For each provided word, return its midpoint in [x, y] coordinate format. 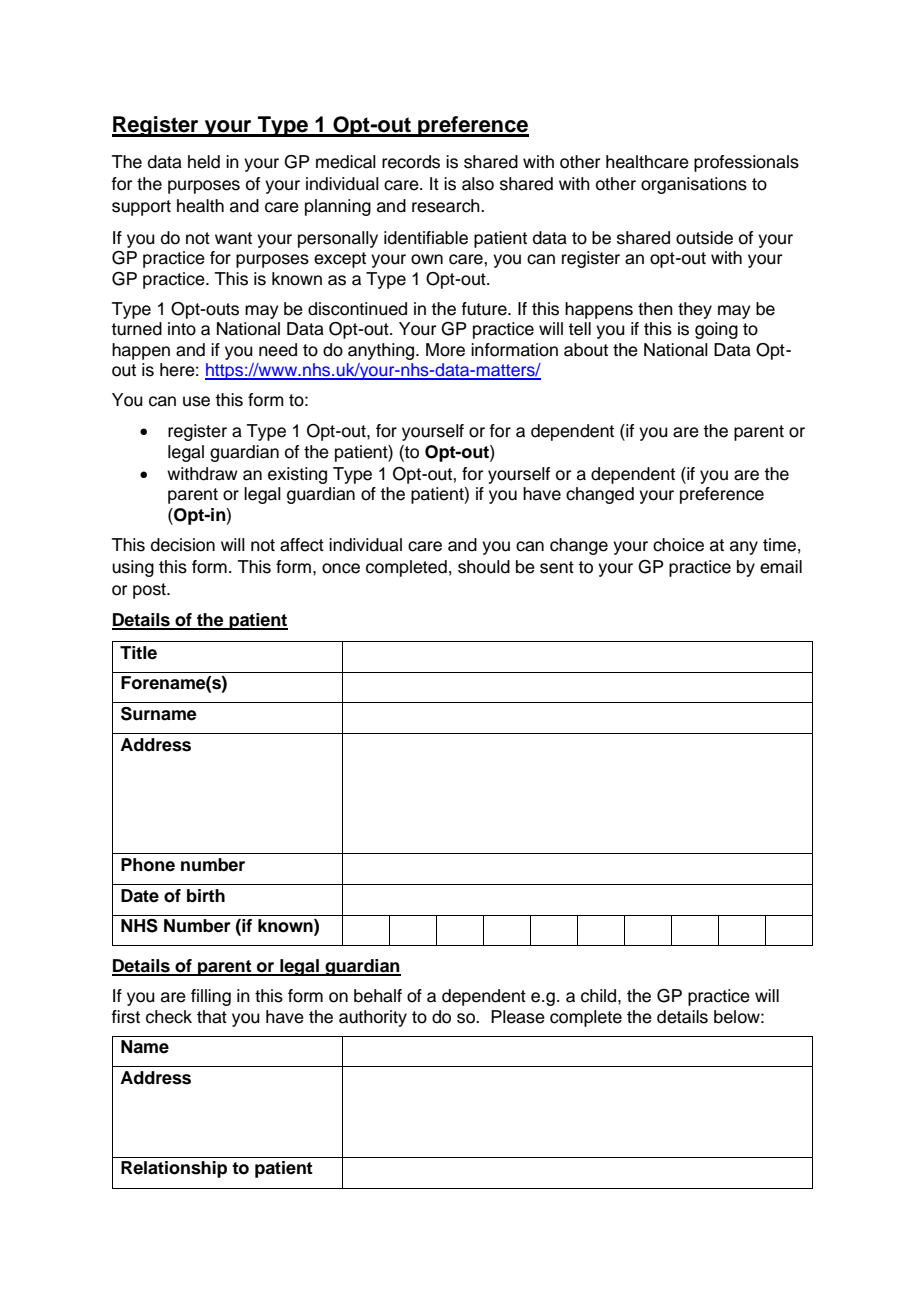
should [484, 567]
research [447, 206]
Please [518, 1017]
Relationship [174, 1169]
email [781, 567]
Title [138, 653]
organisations [694, 185]
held [204, 162]
